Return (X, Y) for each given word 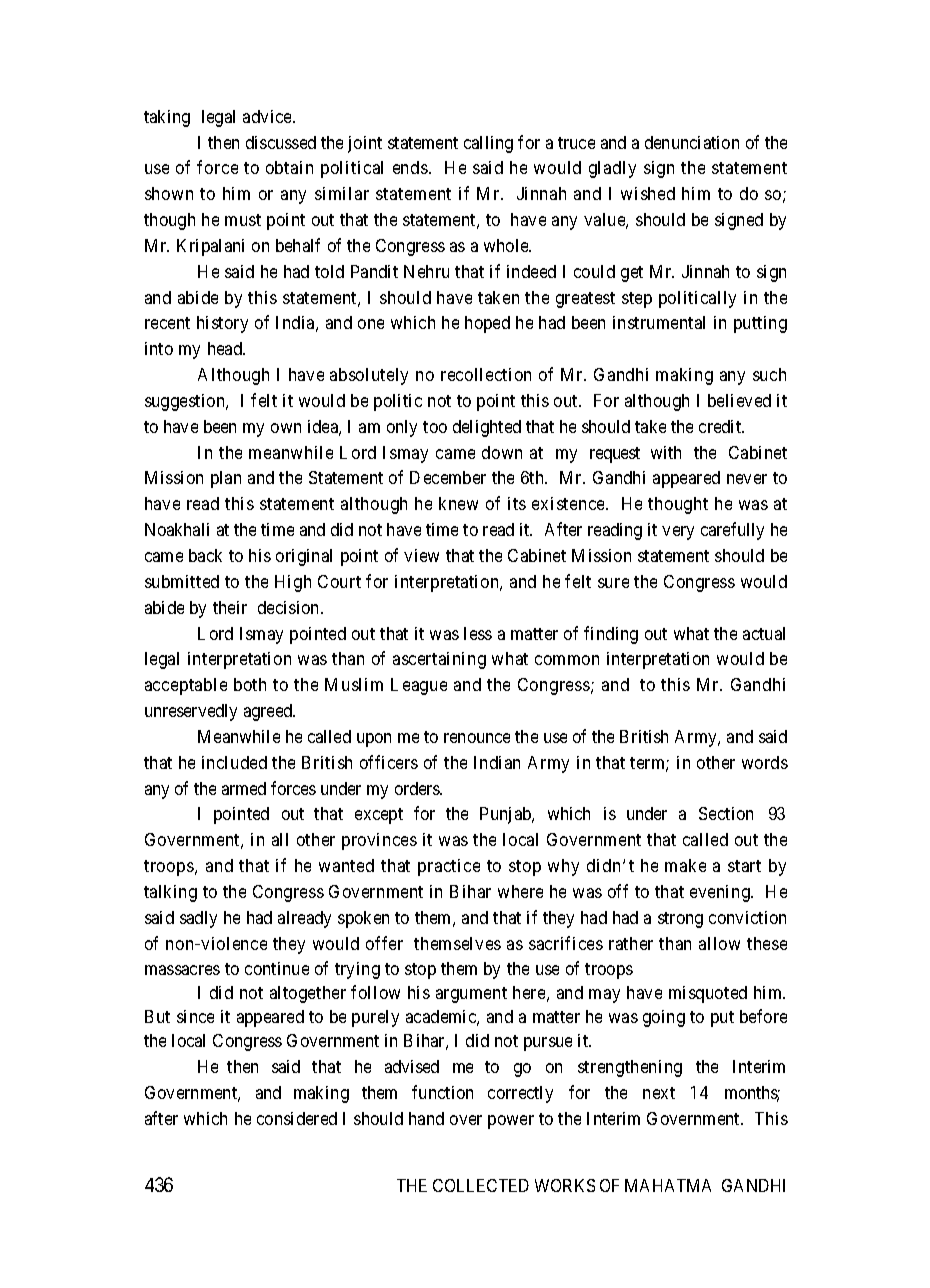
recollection (486, 374)
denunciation (692, 142)
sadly (198, 919)
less (478, 633)
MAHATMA (668, 1185)
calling (488, 144)
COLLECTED (481, 1185)
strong (680, 920)
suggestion (186, 402)
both (250, 684)
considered (297, 1118)
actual (764, 633)
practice (449, 867)
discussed (281, 142)
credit (721, 426)
